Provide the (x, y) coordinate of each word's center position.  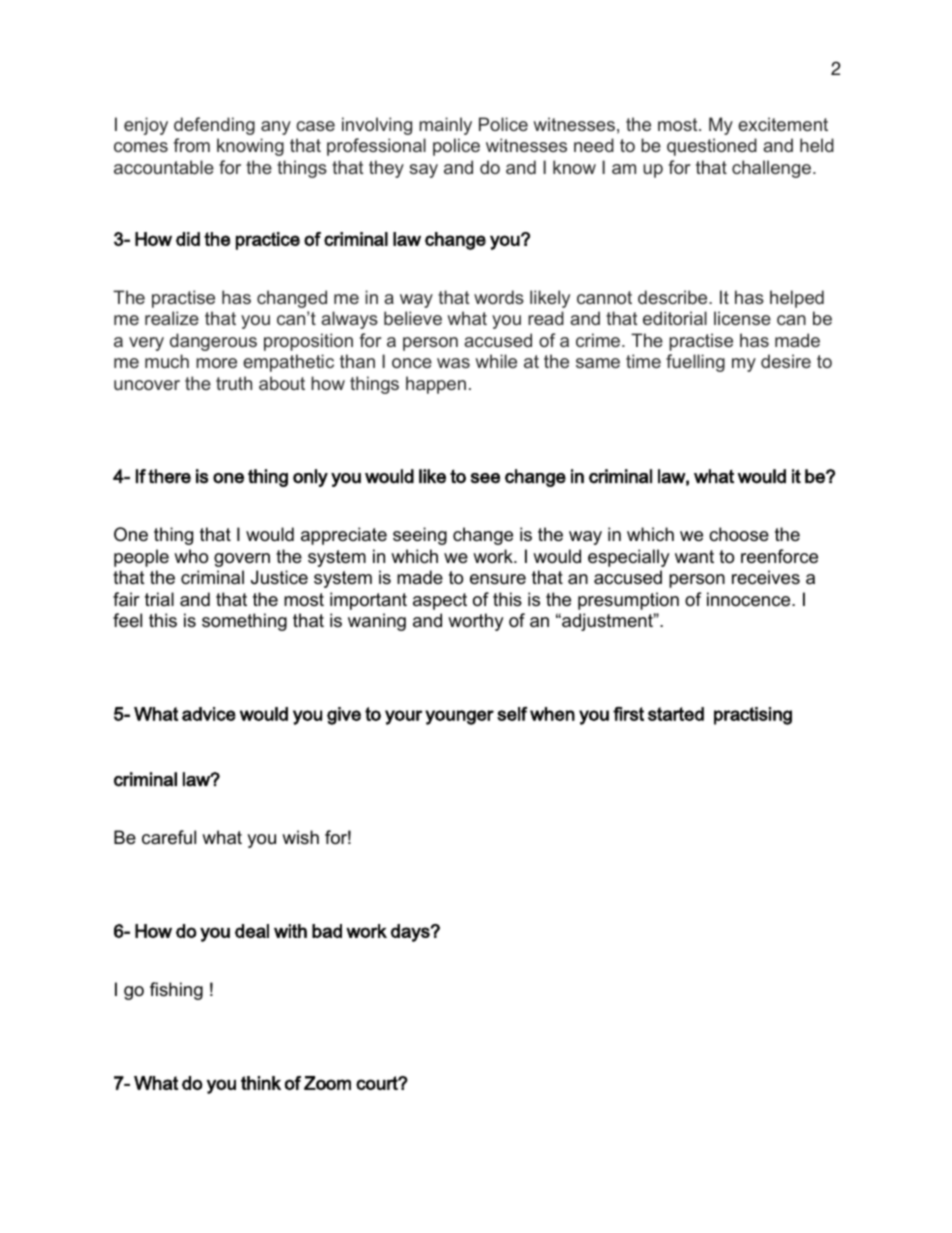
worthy (476, 622)
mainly (445, 126)
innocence (750, 599)
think (261, 1083)
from (191, 145)
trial (159, 599)
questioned (712, 147)
